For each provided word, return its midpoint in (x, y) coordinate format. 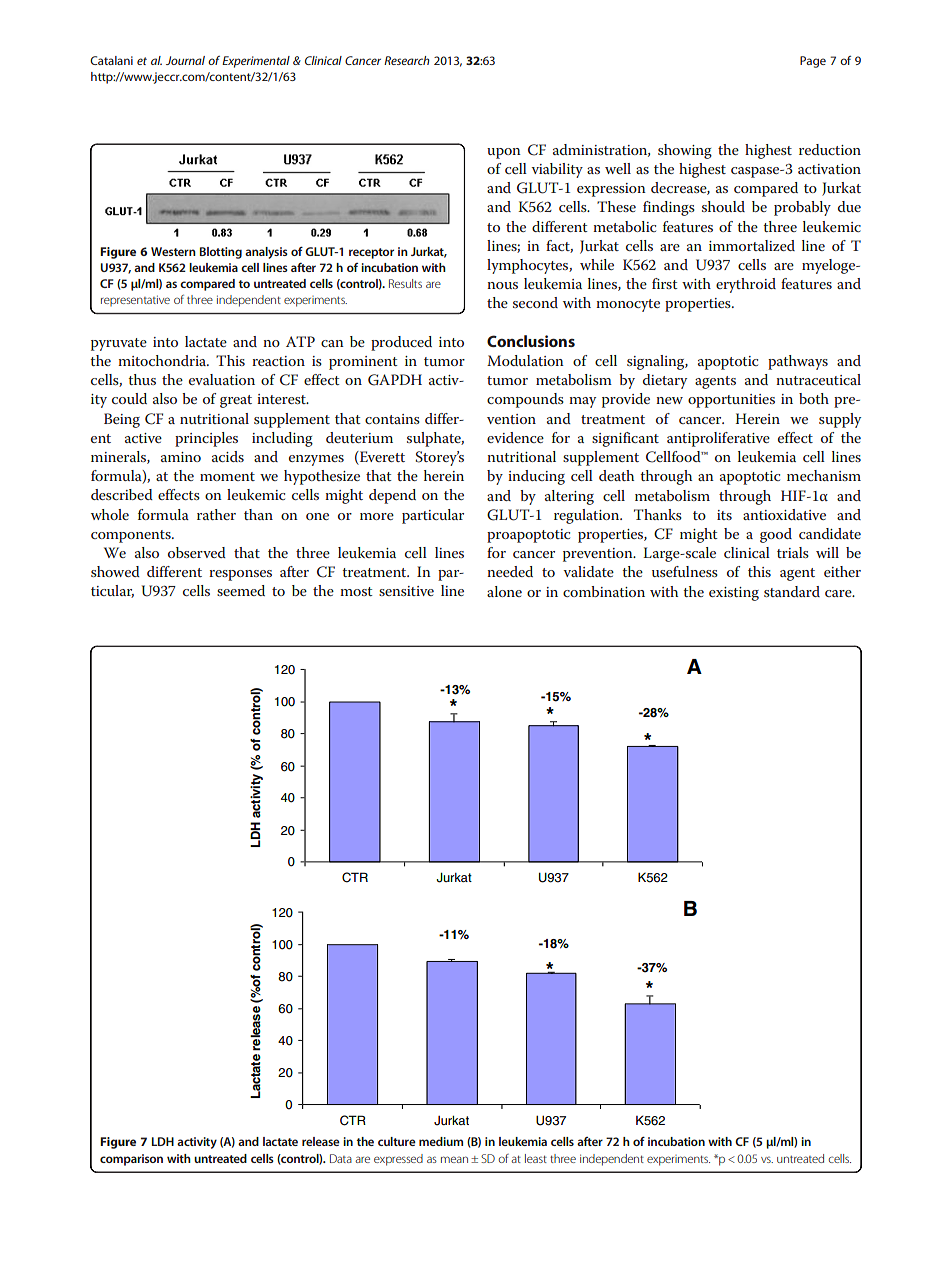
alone (504, 591)
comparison (131, 1160)
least (536, 1158)
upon (504, 153)
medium (441, 1141)
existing (734, 594)
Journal (185, 60)
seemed (241, 590)
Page (813, 62)
